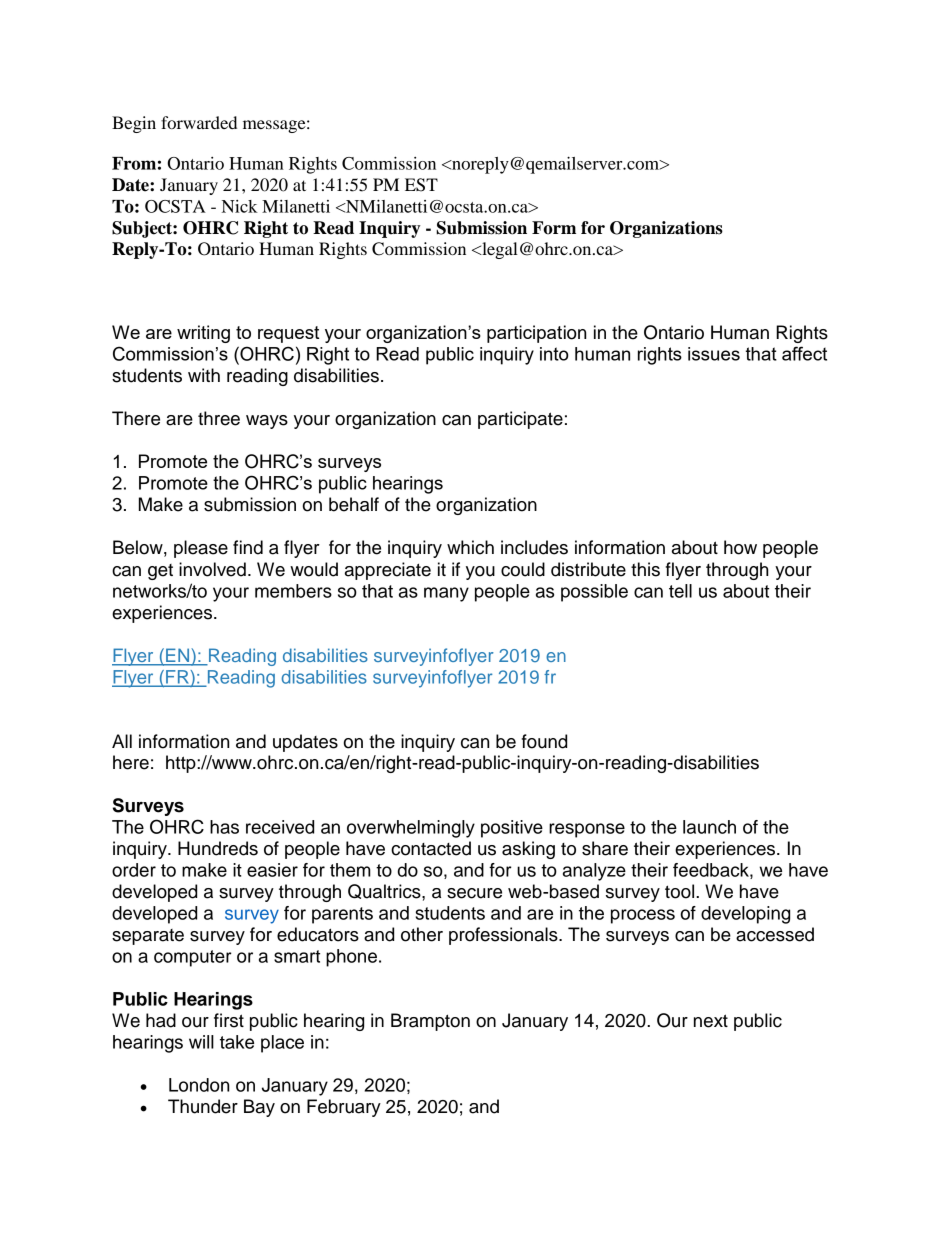  Describe the element at coordinates (714, 354) in the screenshot. I see `issues` at that location.
